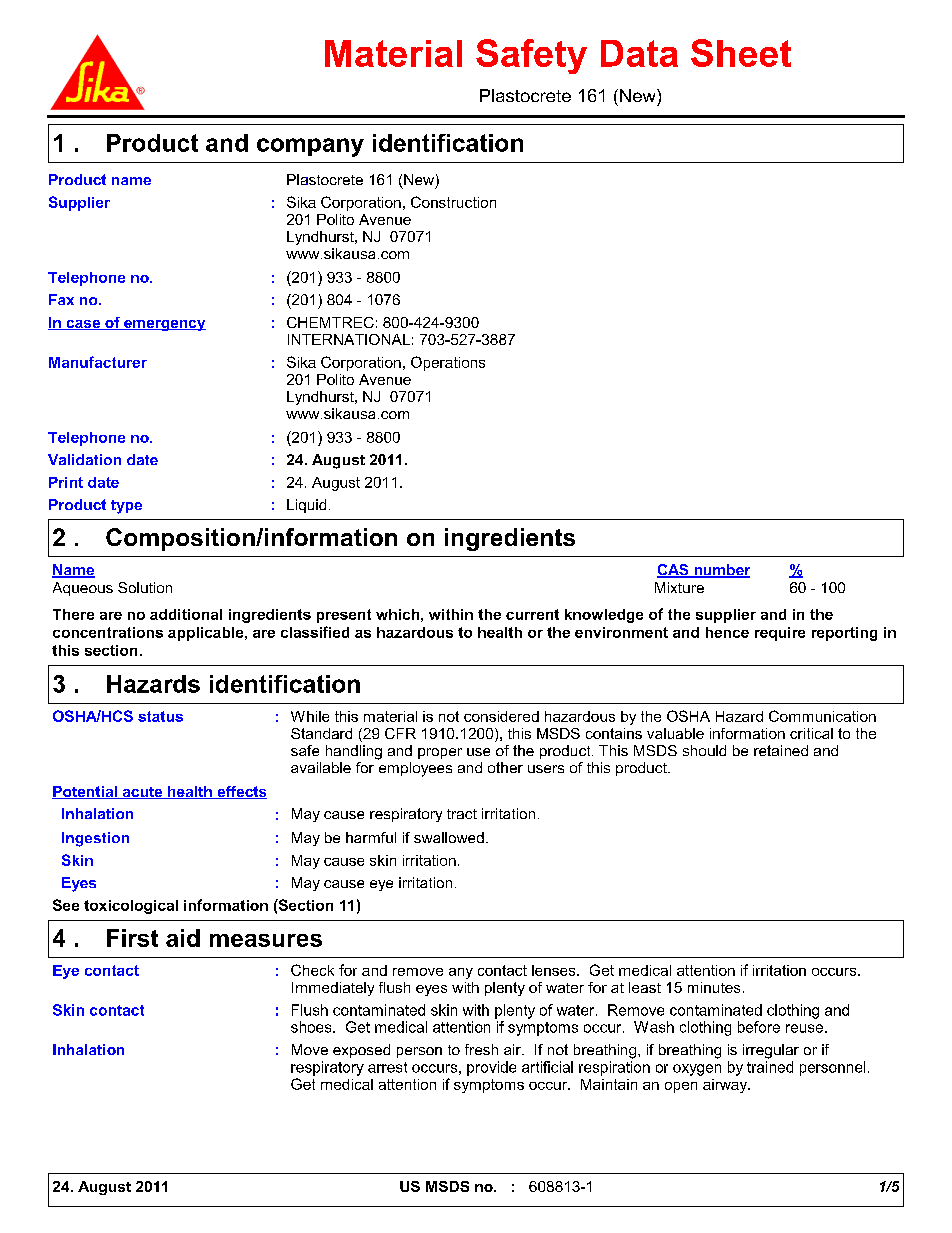  I want to click on company, so click(310, 147).
